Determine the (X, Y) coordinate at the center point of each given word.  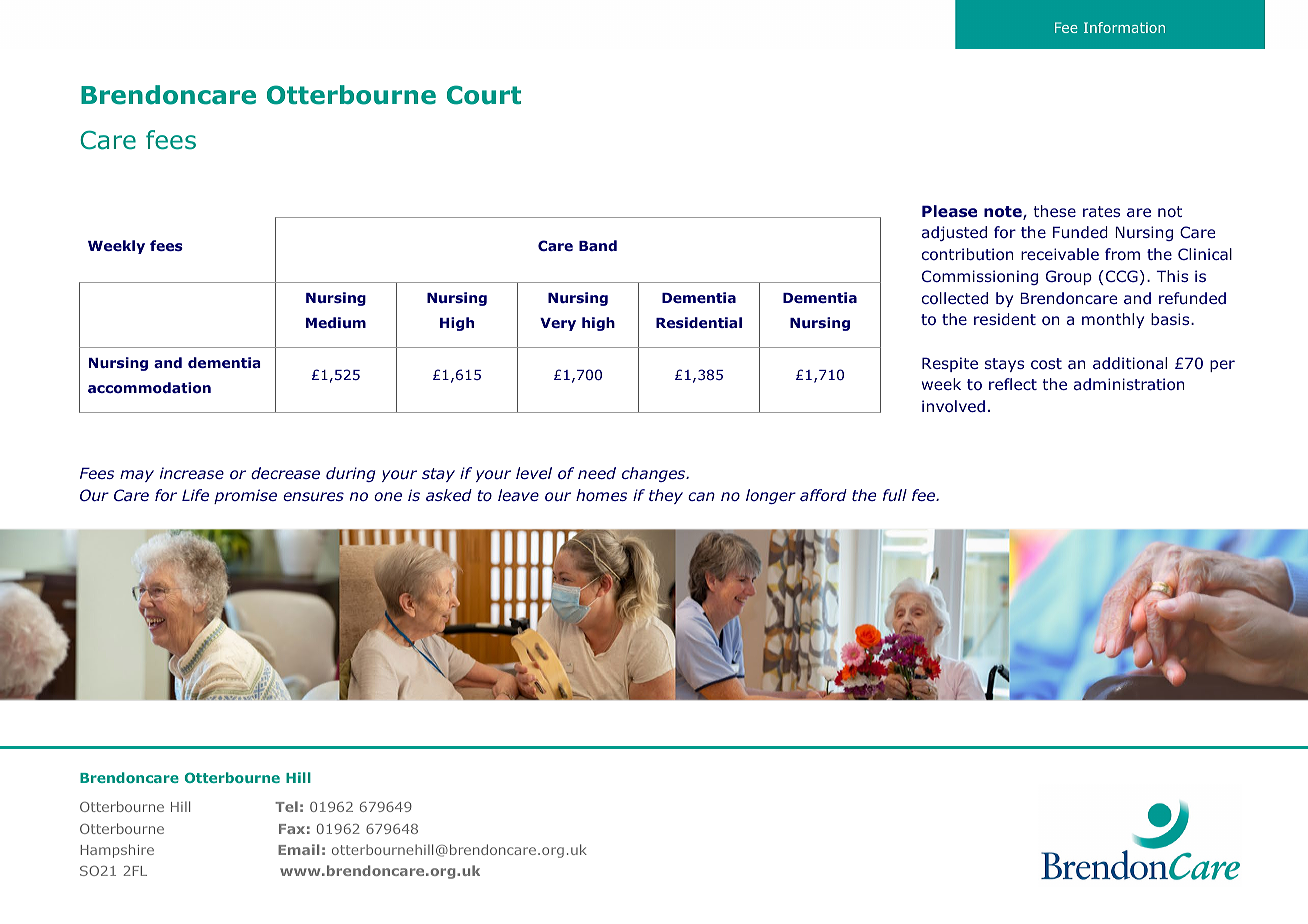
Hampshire (117, 851)
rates (1101, 211)
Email (298, 849)
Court (484, 95)
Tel (286, 806)
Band (598, 245)
